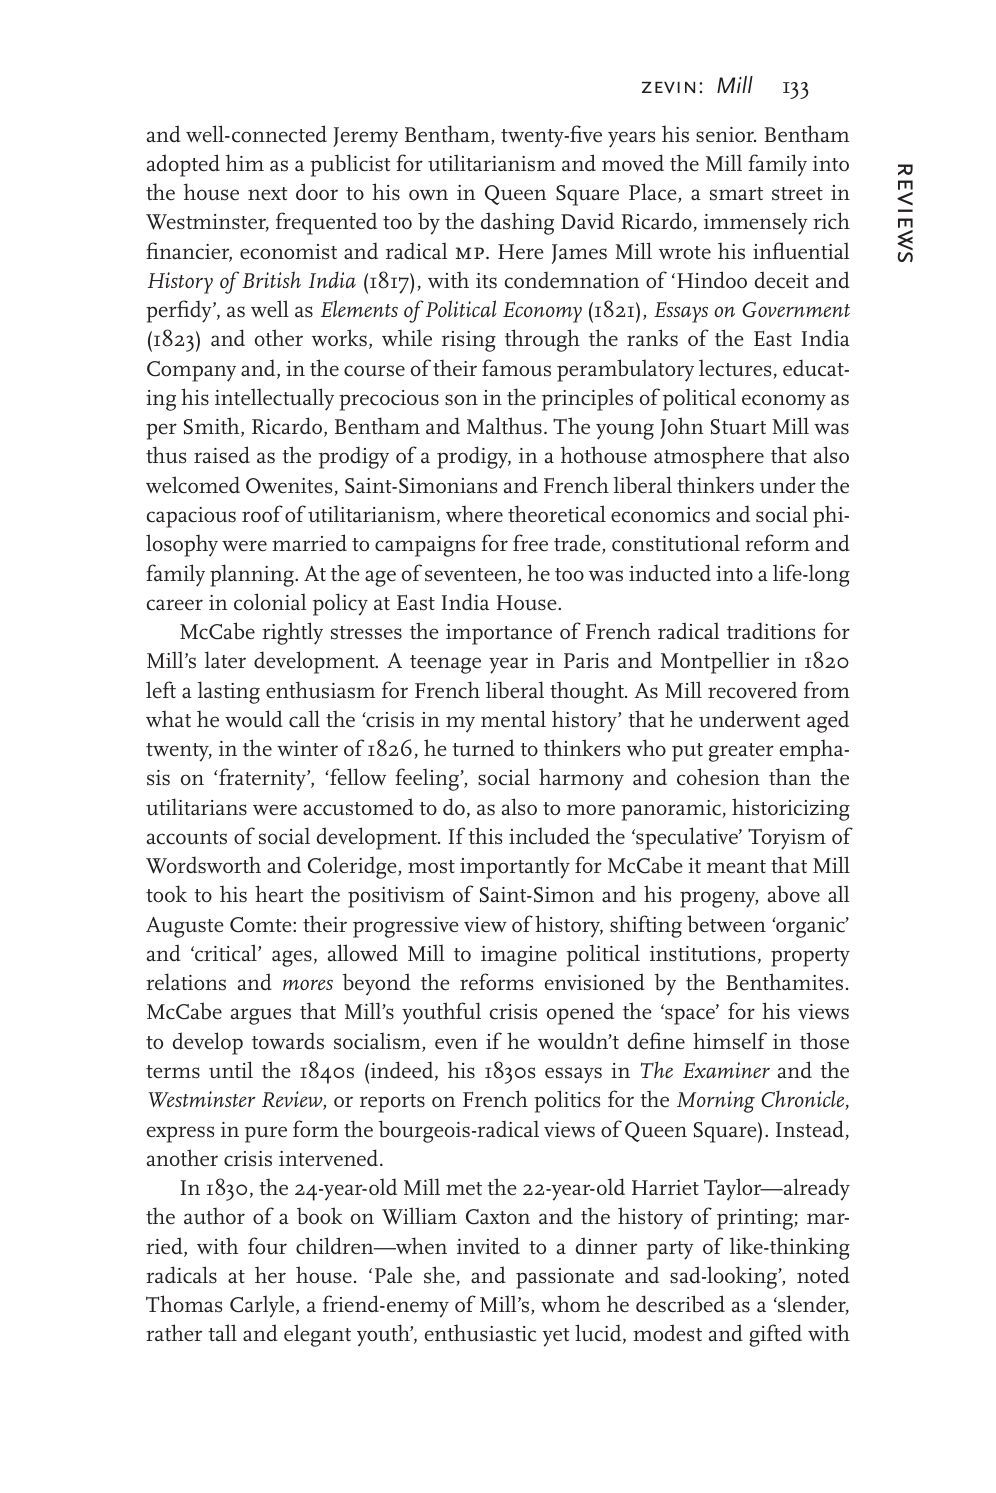  What do you see at coordinates (229, 692) in the image?
I see `lasting` at bounding box center [229, 692].
